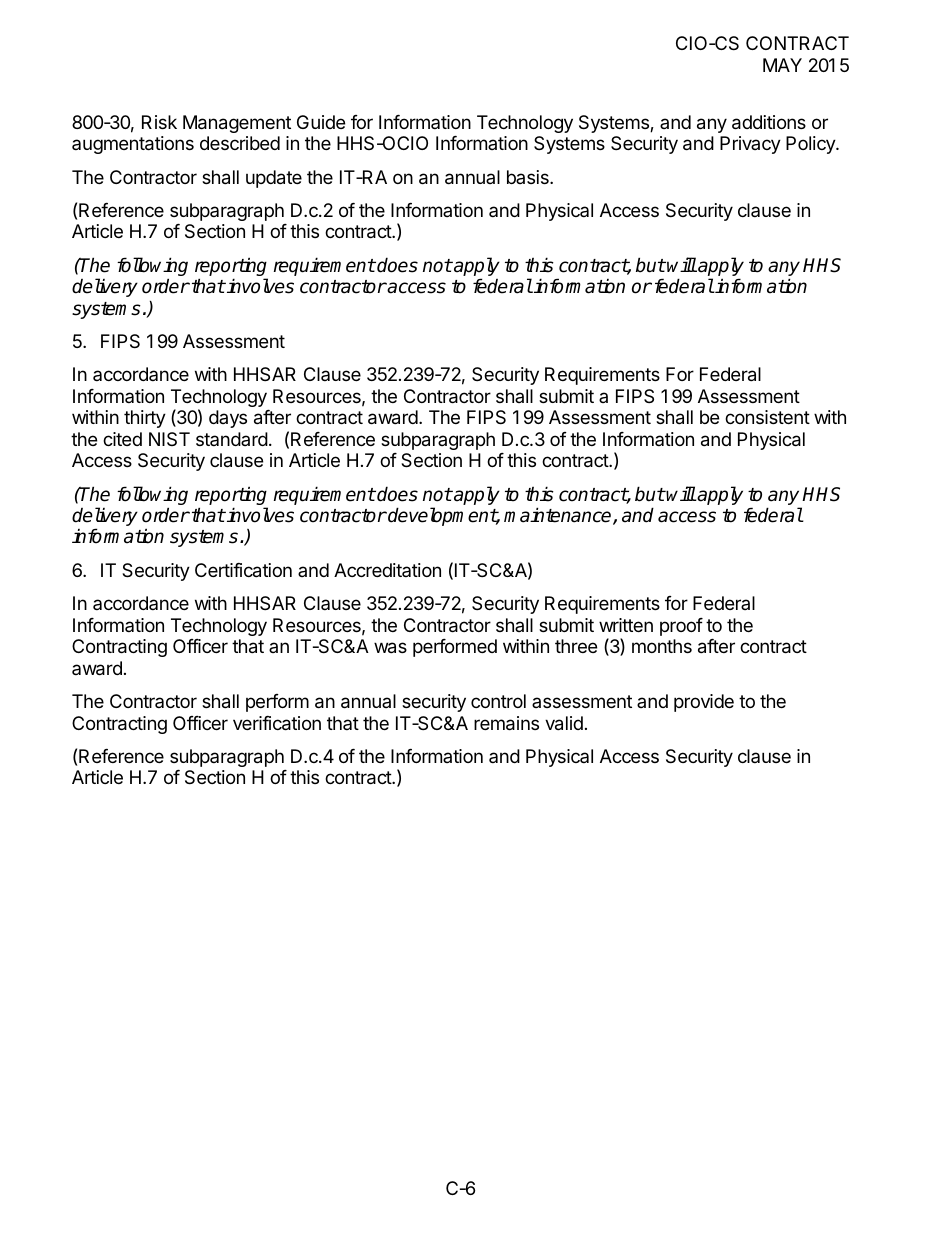 This screenshot has width=952, height=1233. Describe the element at coordinates (243, 570) in the screenshot. I see `Certification` at that location.
